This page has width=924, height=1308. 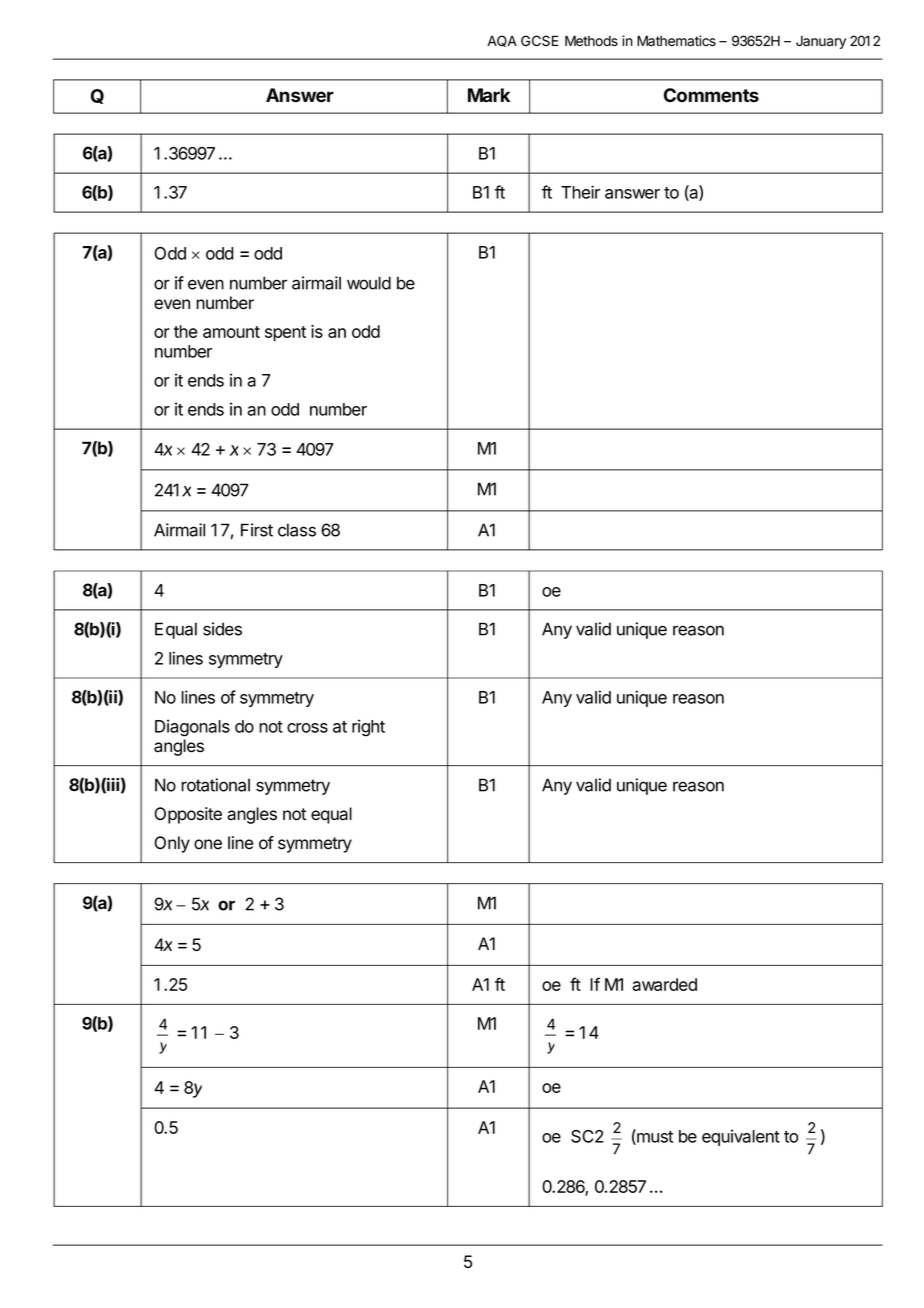 I want to click on awarded, so click(x=664, y=984).
